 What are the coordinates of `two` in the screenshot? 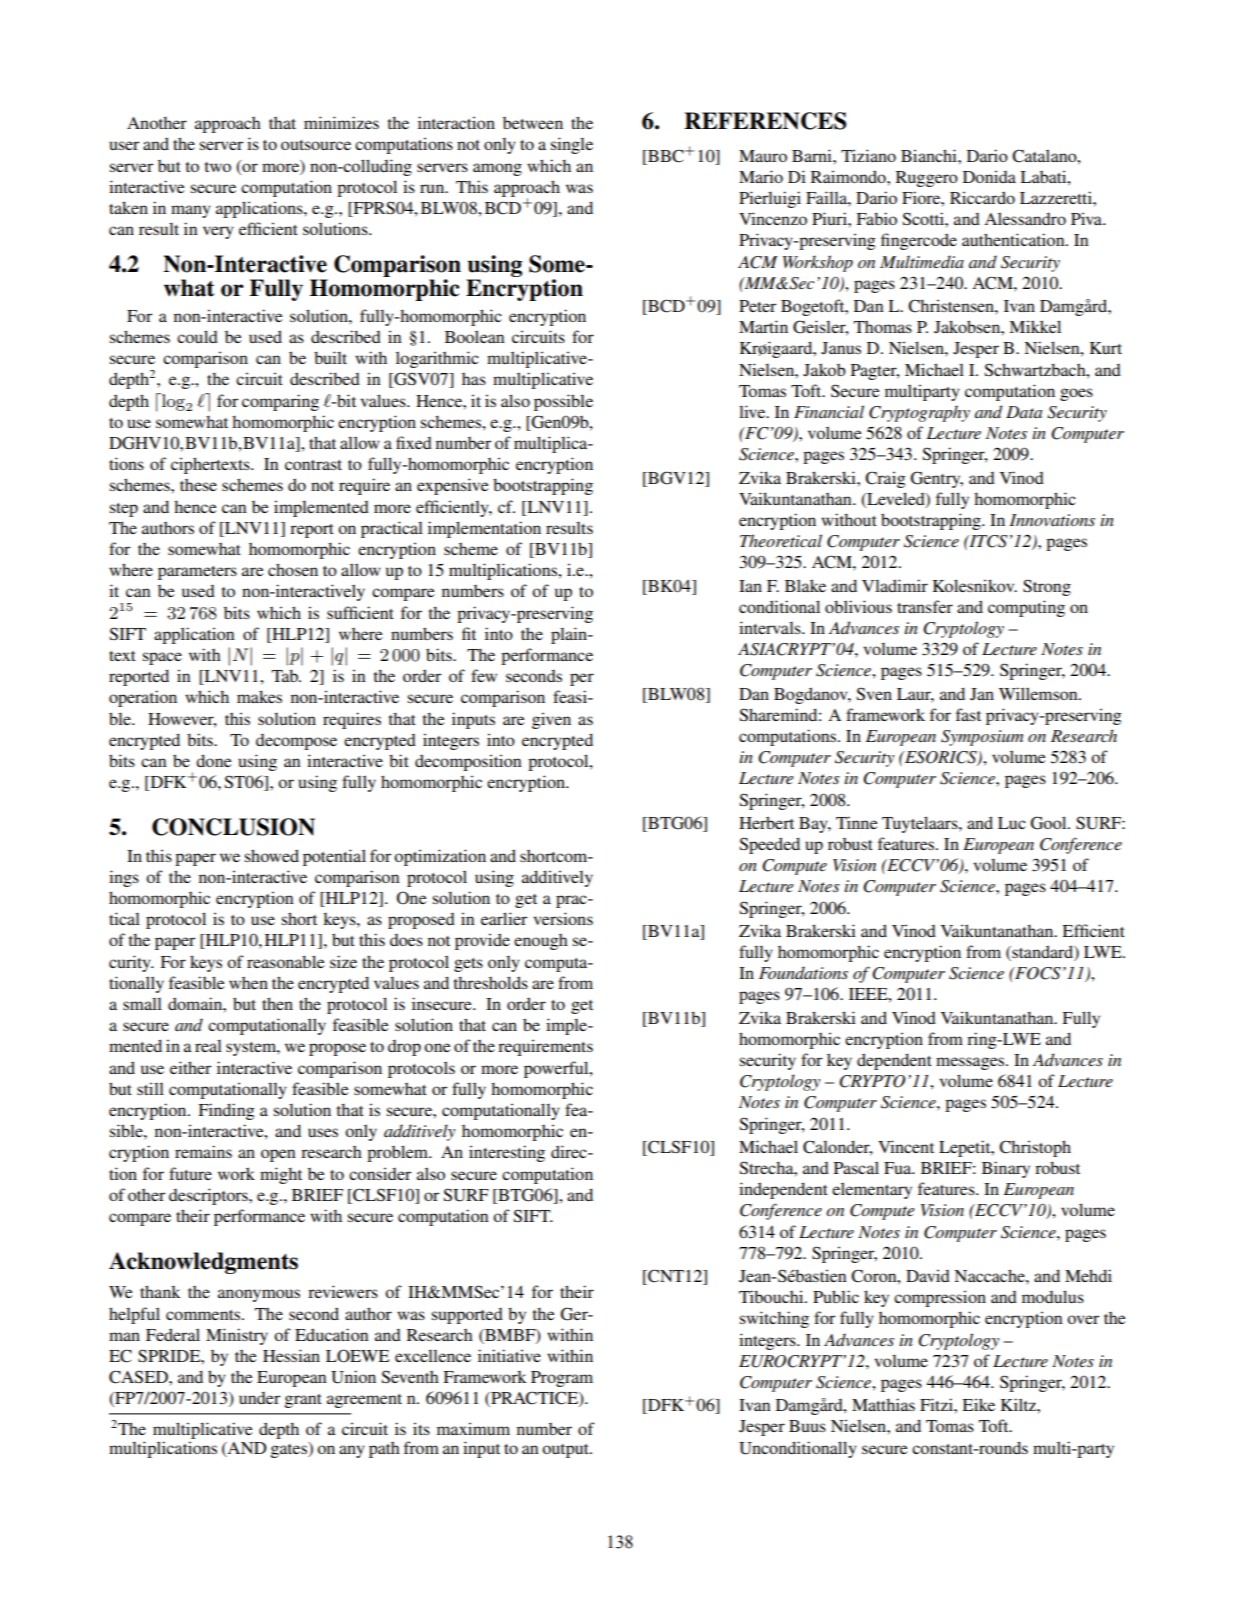 It's located at (218, 167).
